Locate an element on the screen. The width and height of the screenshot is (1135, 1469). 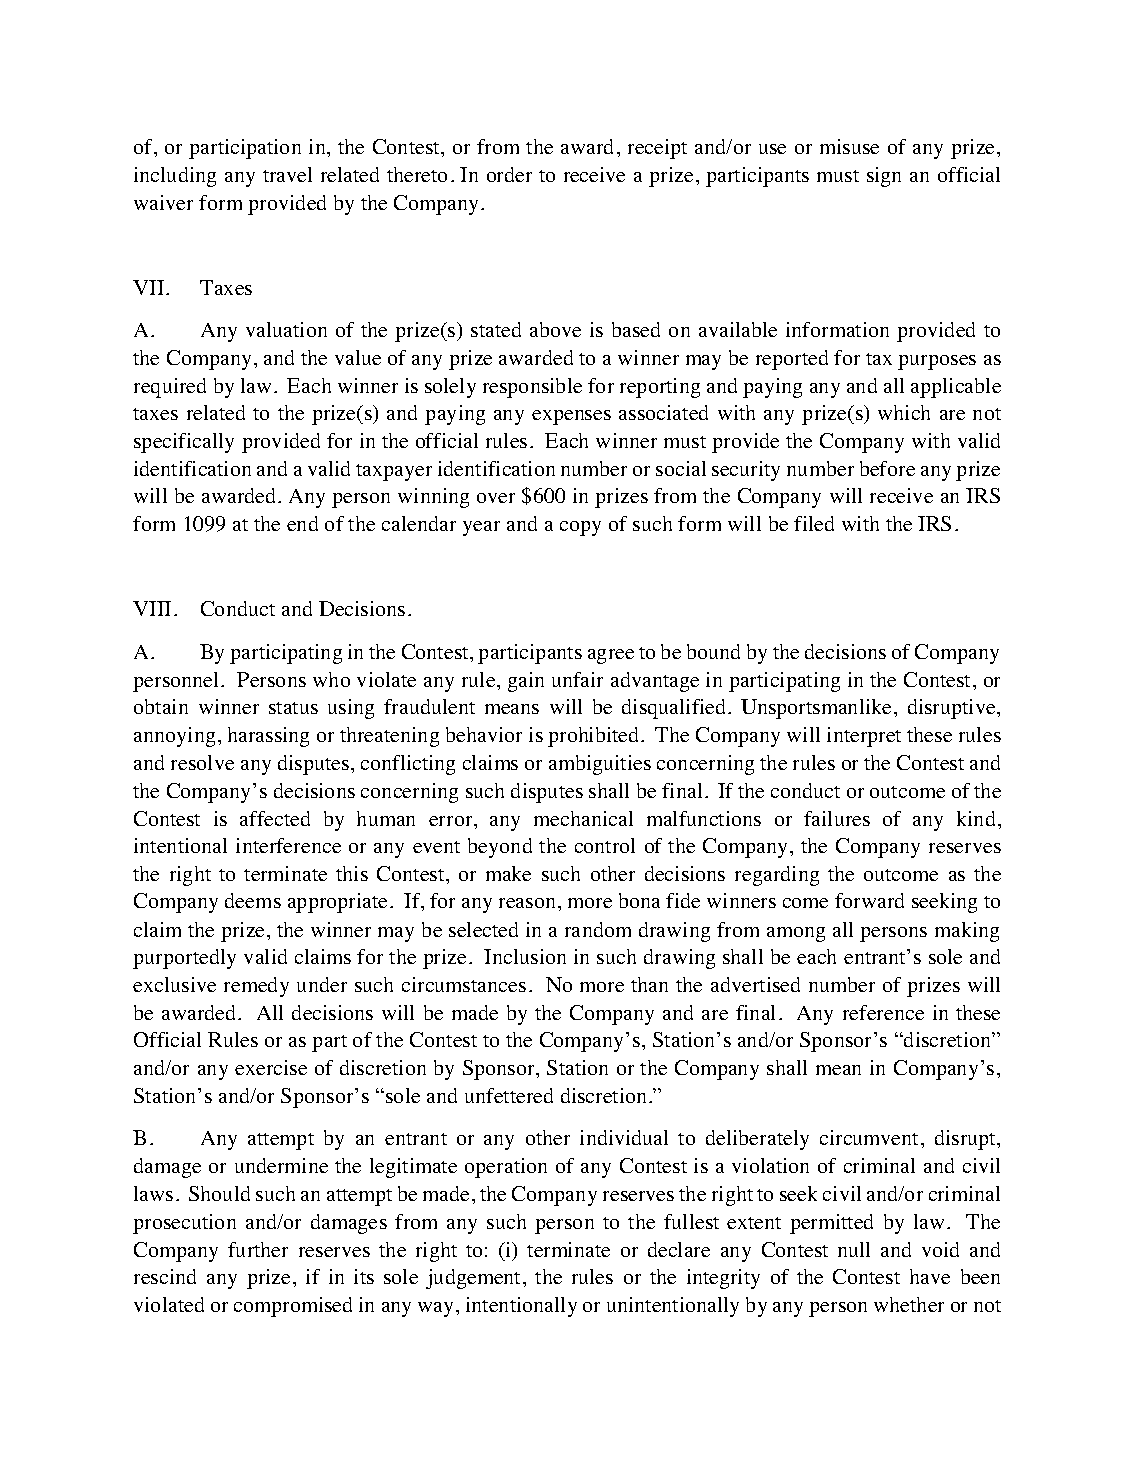
order is located at coordinates (509, 174).
